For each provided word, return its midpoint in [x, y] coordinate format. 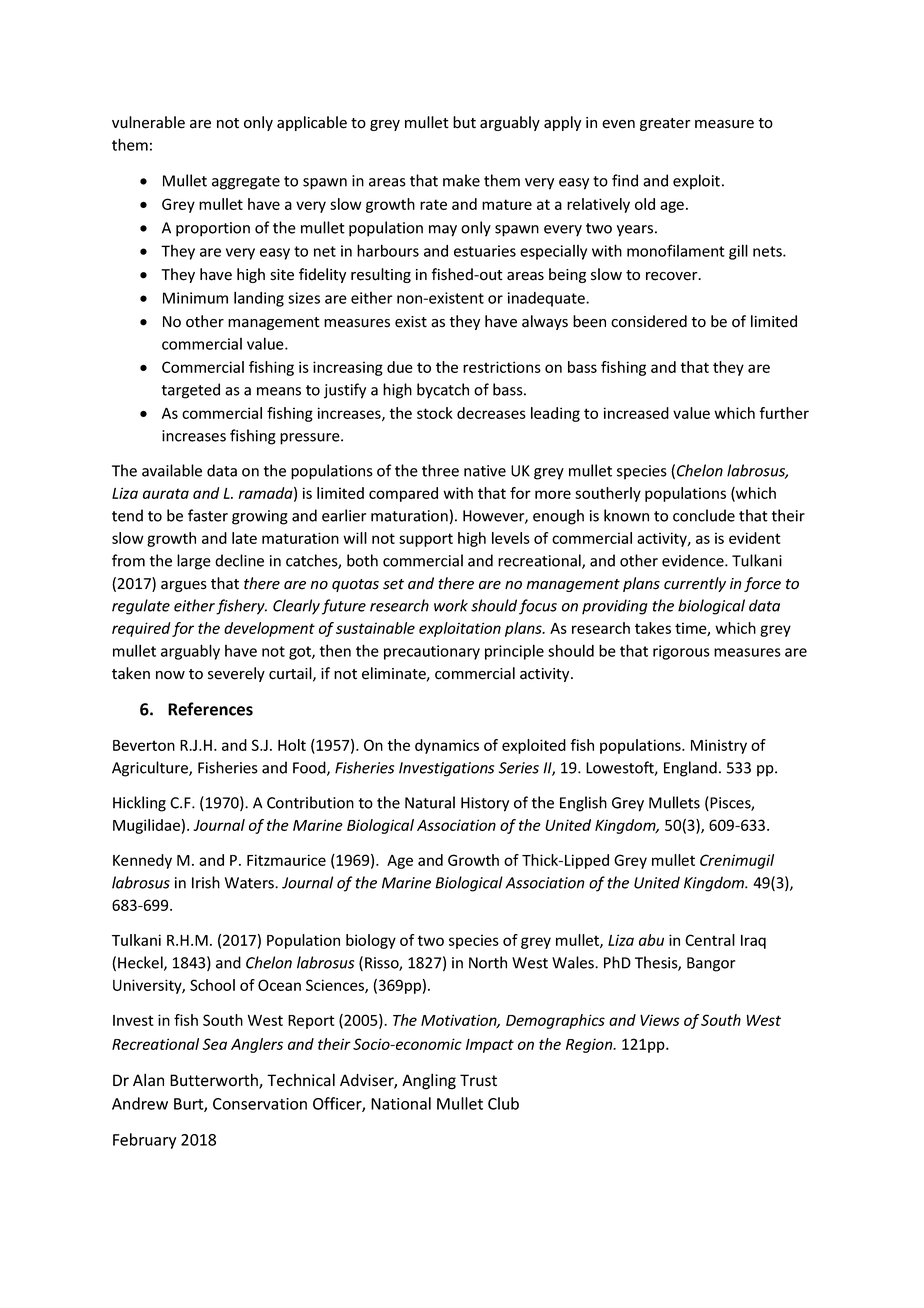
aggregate [246, 183]
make [461, 180]
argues [184, 586]
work [451, 605]
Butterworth [215, 1081]
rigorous [681, 652]
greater [665, 124]
